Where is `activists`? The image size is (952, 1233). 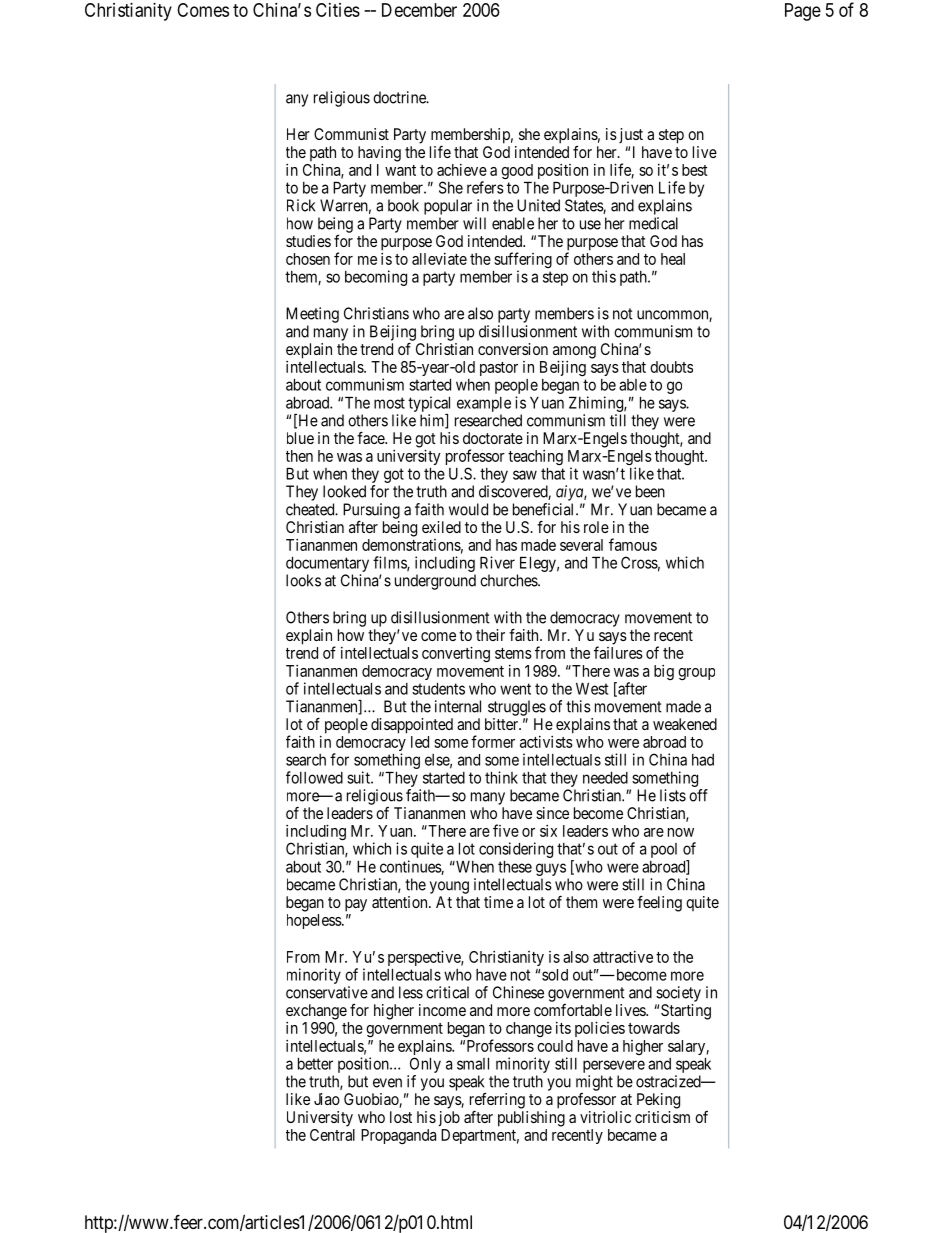
activists is located at coordinates (546, 742).
